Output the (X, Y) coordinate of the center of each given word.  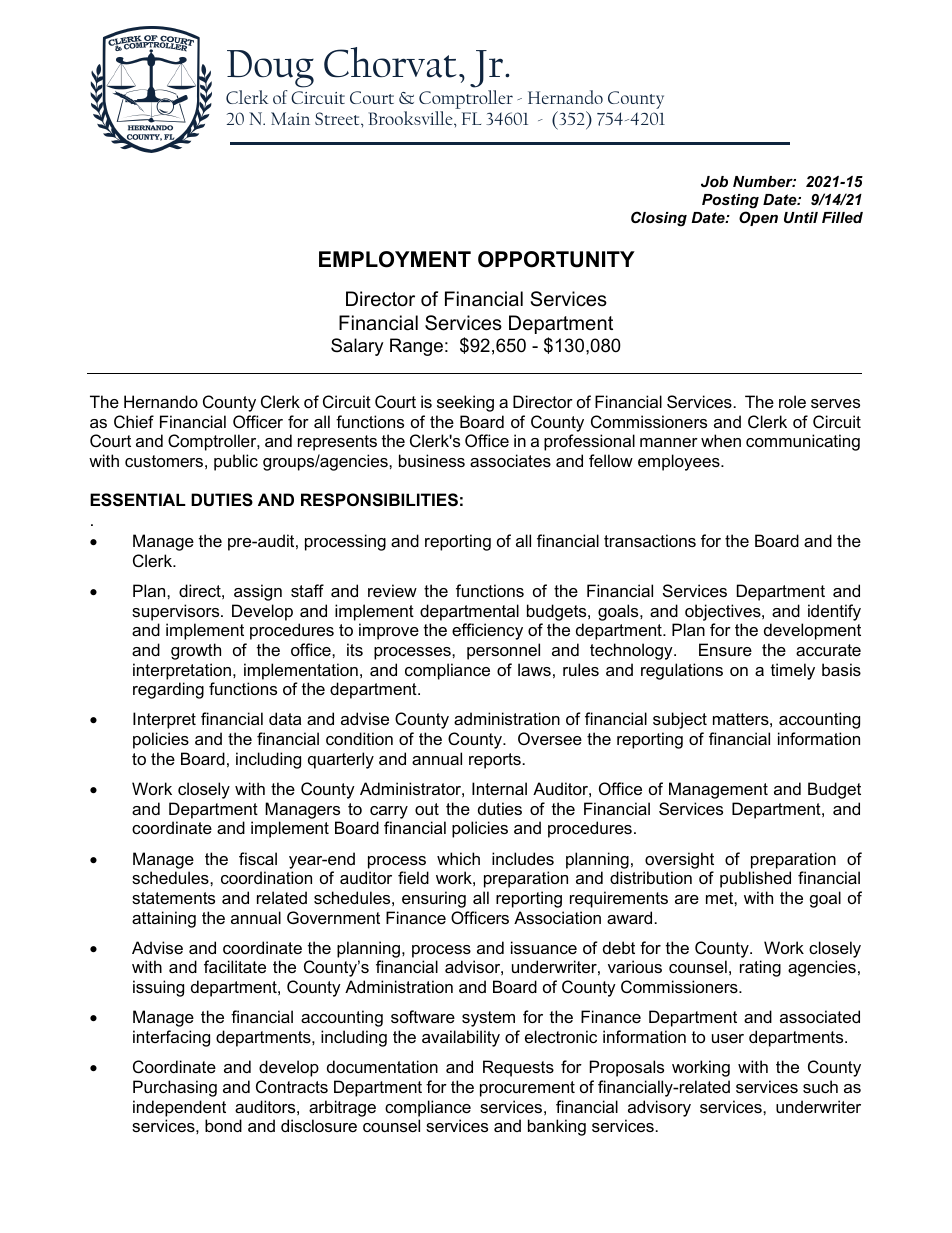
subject (680, 720)
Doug (270, 69)
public (236, 462)
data (285, 718)
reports (495, 761)
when (721, 440)
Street (338, 118)
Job (714, 181)
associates (510, 460)
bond (223, 1125)
